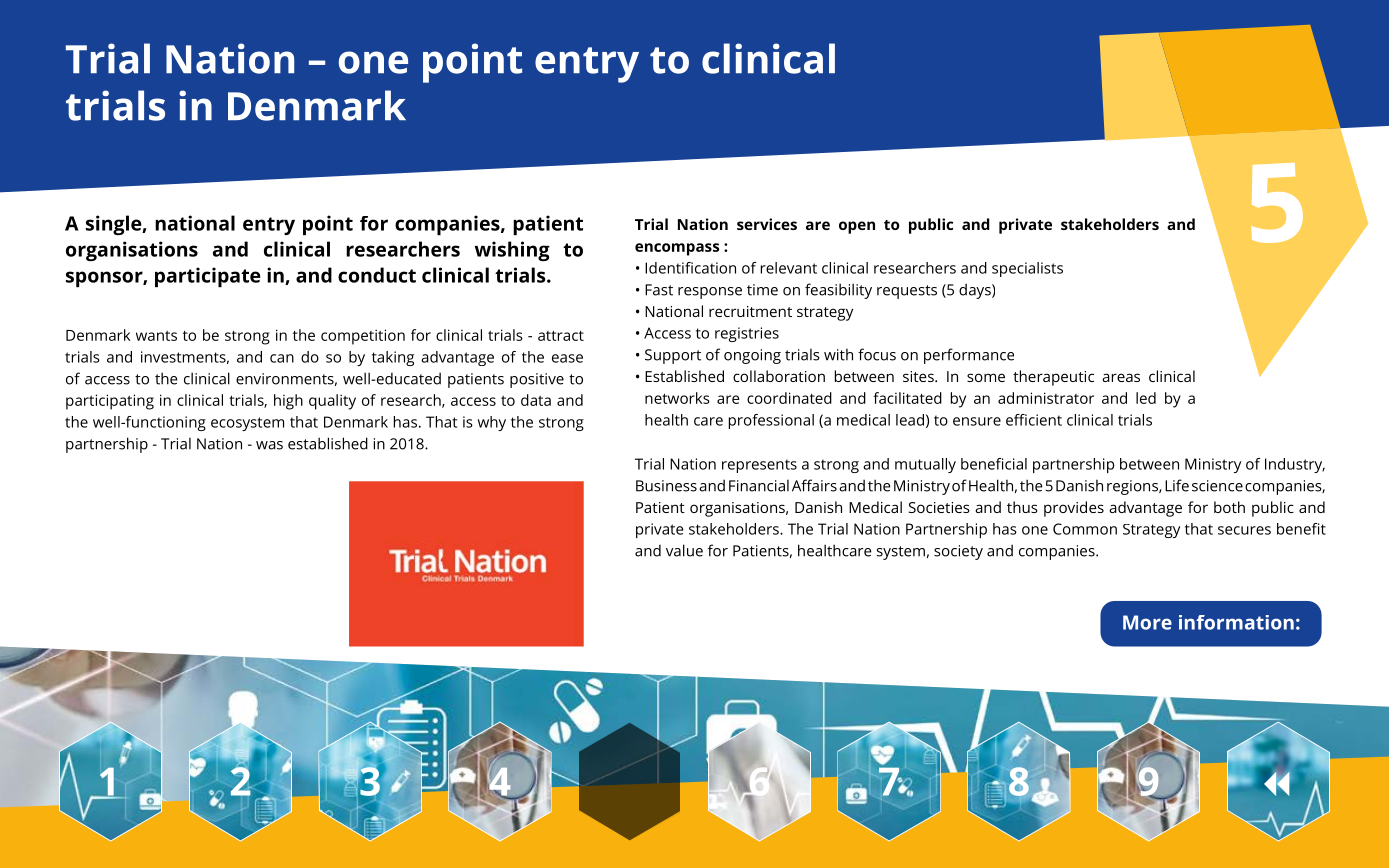 The width and height of the screenshot is (1389, 868). Describe the element at coordinates (1146, 398) in the screenshot. I see `led` at that location.
